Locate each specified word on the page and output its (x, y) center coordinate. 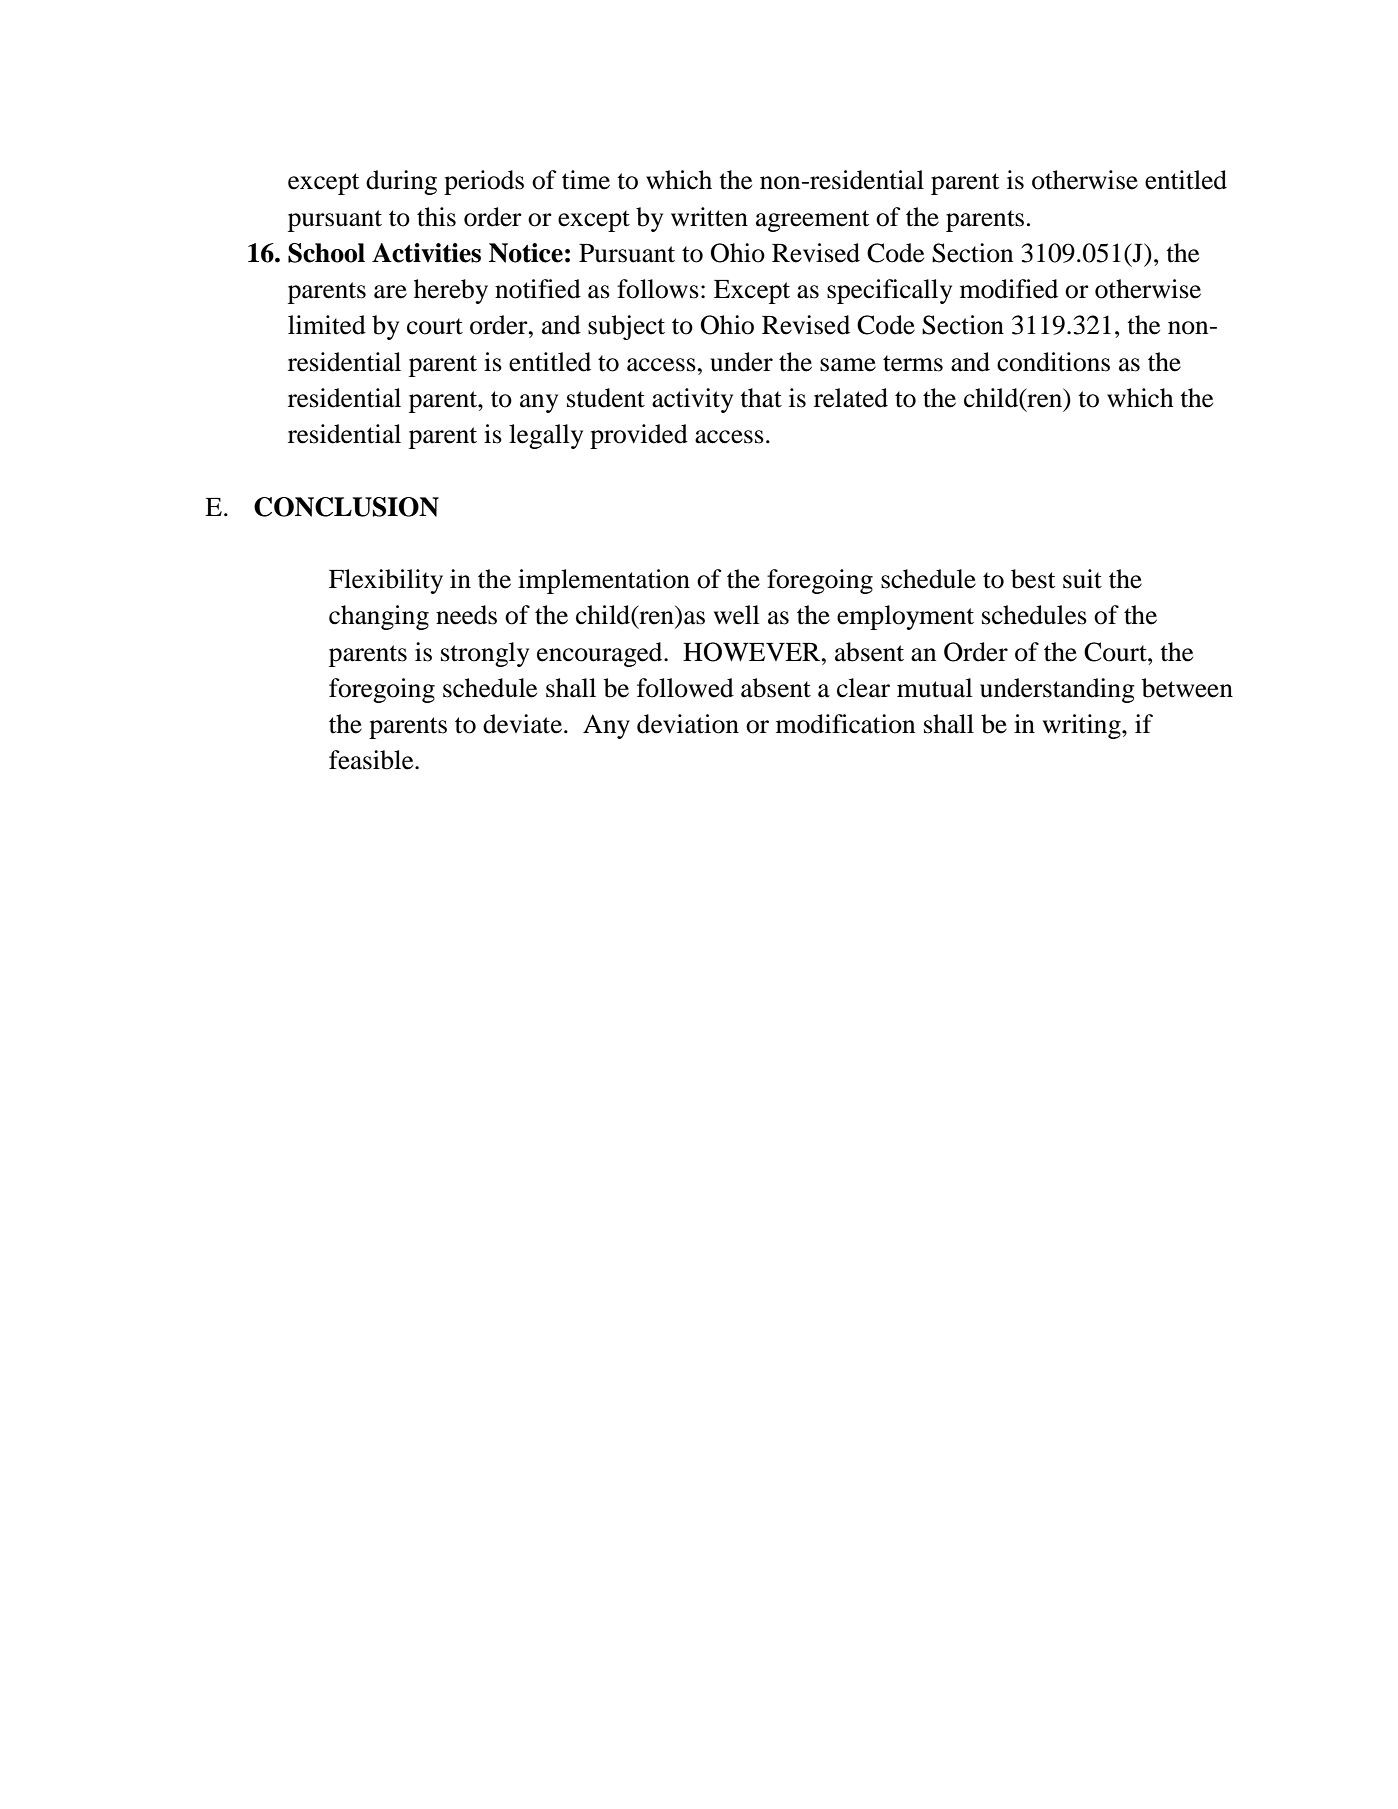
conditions (1053, 362)
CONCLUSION (346, 507)
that (761, 398)
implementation (604, 581)
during (401, 182)
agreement (813, 221)
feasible (372, 760)
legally (546, 436)
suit (1082, 579)
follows (658, 289)
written (709, 217)
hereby (451, 291)
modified (1009, 289)
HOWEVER (753, 652)
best (1033, 579)
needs (466, 615)
